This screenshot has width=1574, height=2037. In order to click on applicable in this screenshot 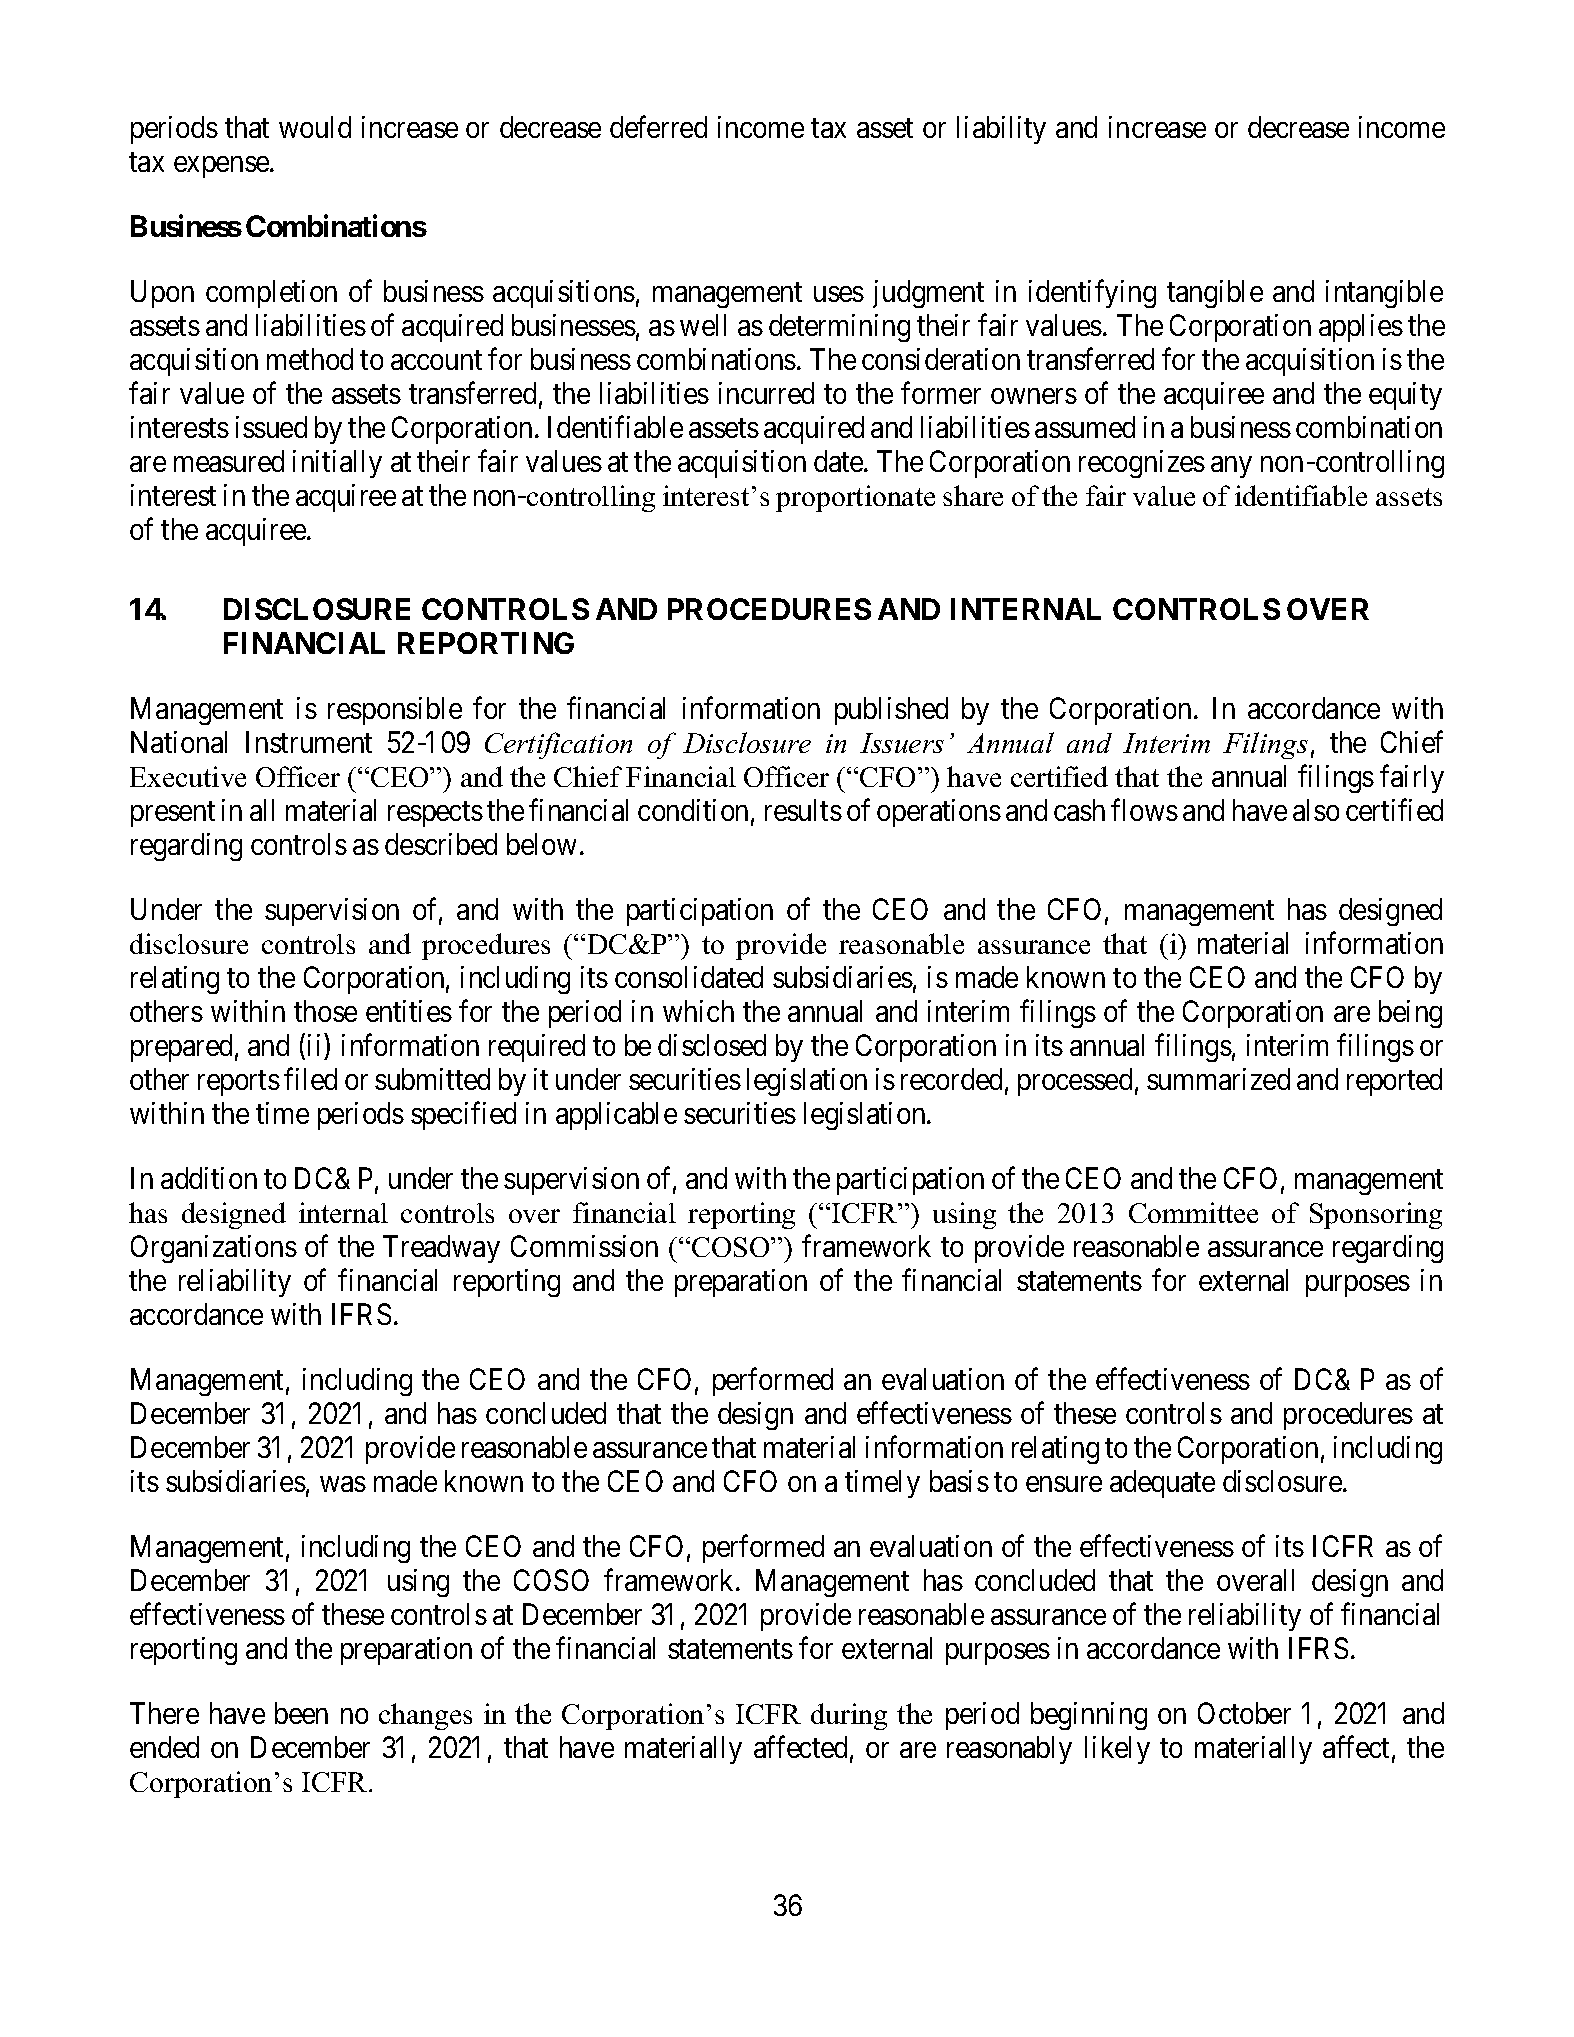, I will do `click(616, 1116)`.
